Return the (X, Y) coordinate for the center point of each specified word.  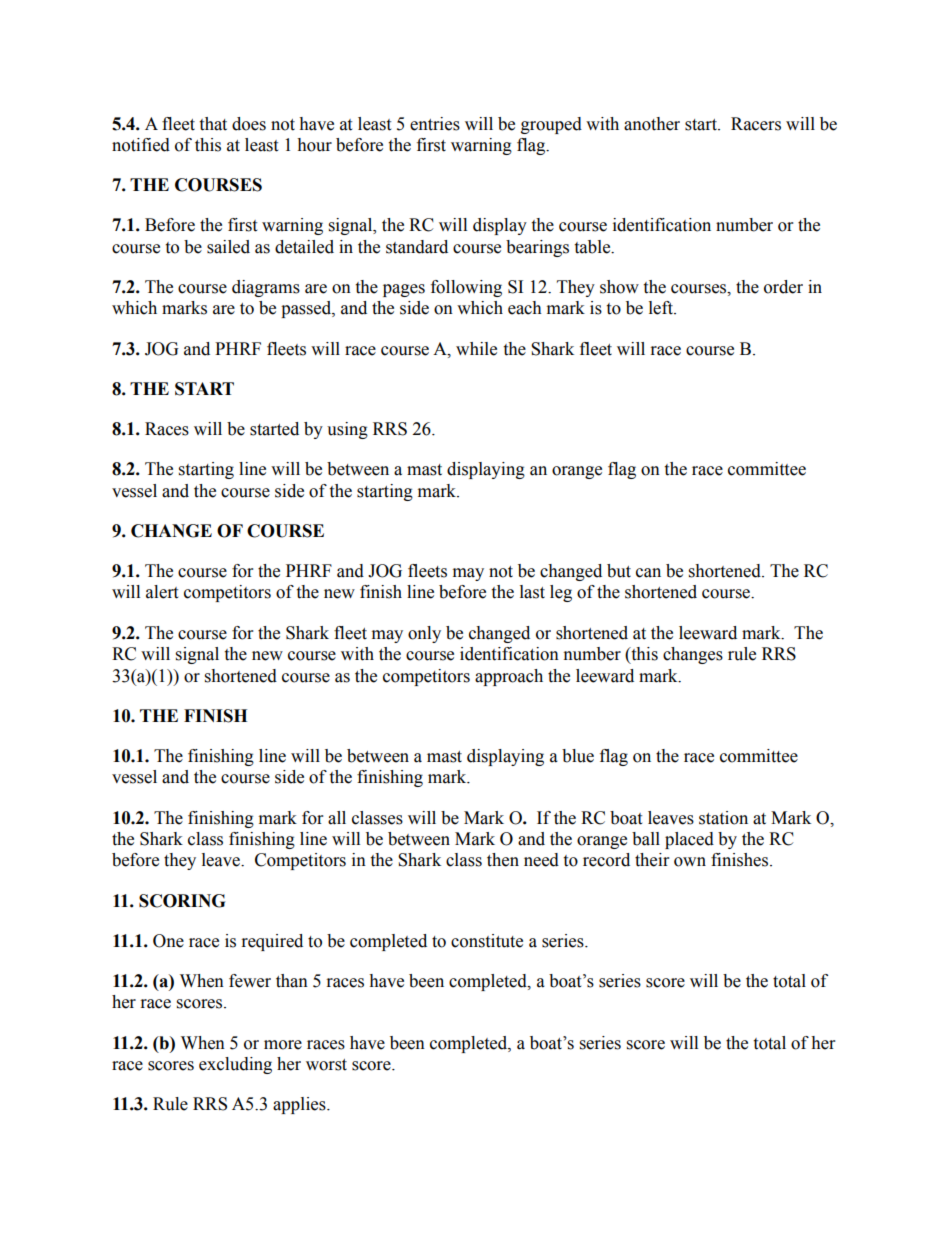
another (652, 124)
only (424, 634)
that (213, 124)
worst (326, 1065)
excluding (235, 1065)
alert (162, 592)
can (648, 573)
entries (435, 124)
